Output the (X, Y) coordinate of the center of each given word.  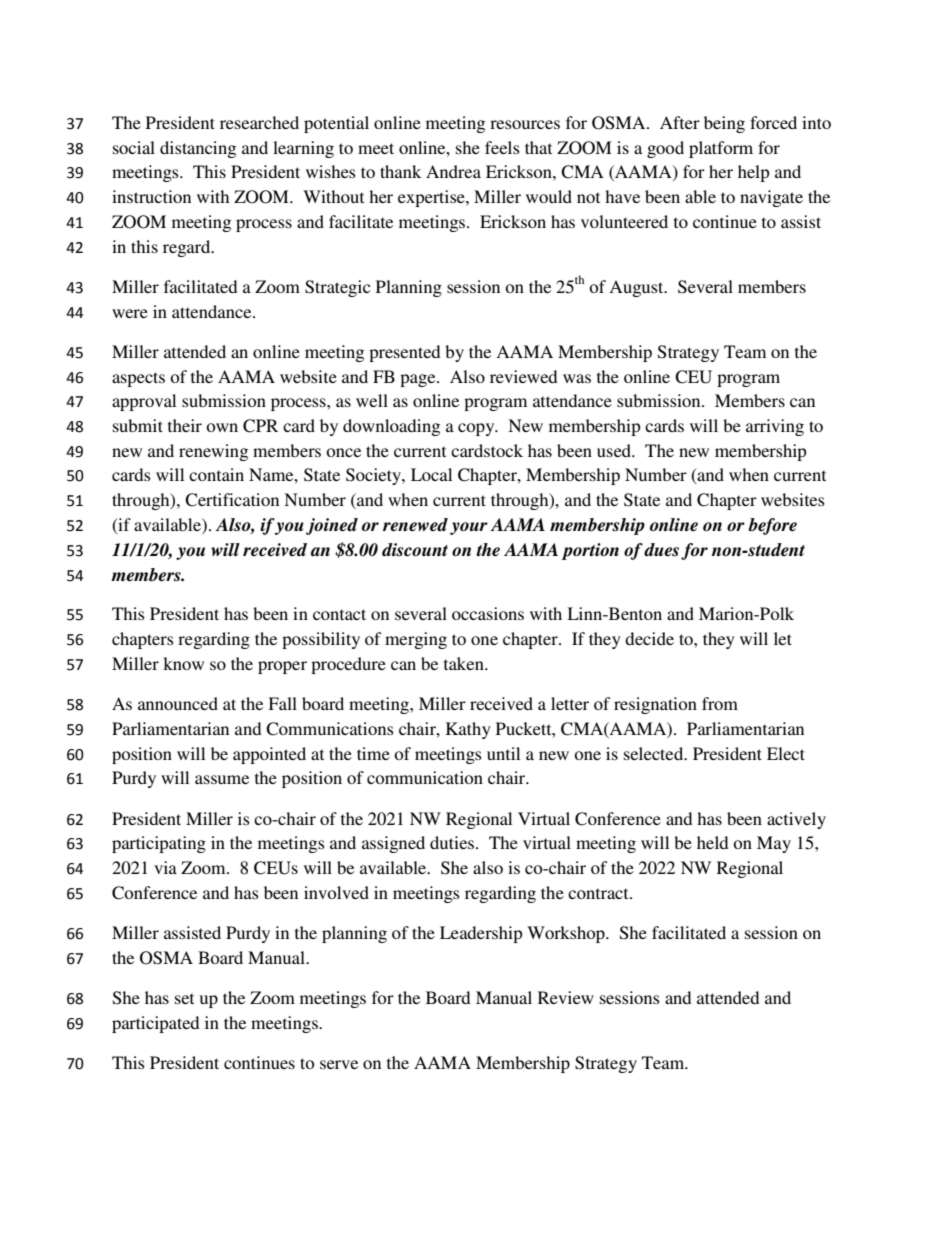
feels (502, 147)
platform (721, 149)
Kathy (468, 730)
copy (477, 429)
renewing (213, 452)
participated (155, 1024)
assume (222, 779)
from (720, 703)
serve (339, 1064)
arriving (775, 427)
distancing (198, 149)
